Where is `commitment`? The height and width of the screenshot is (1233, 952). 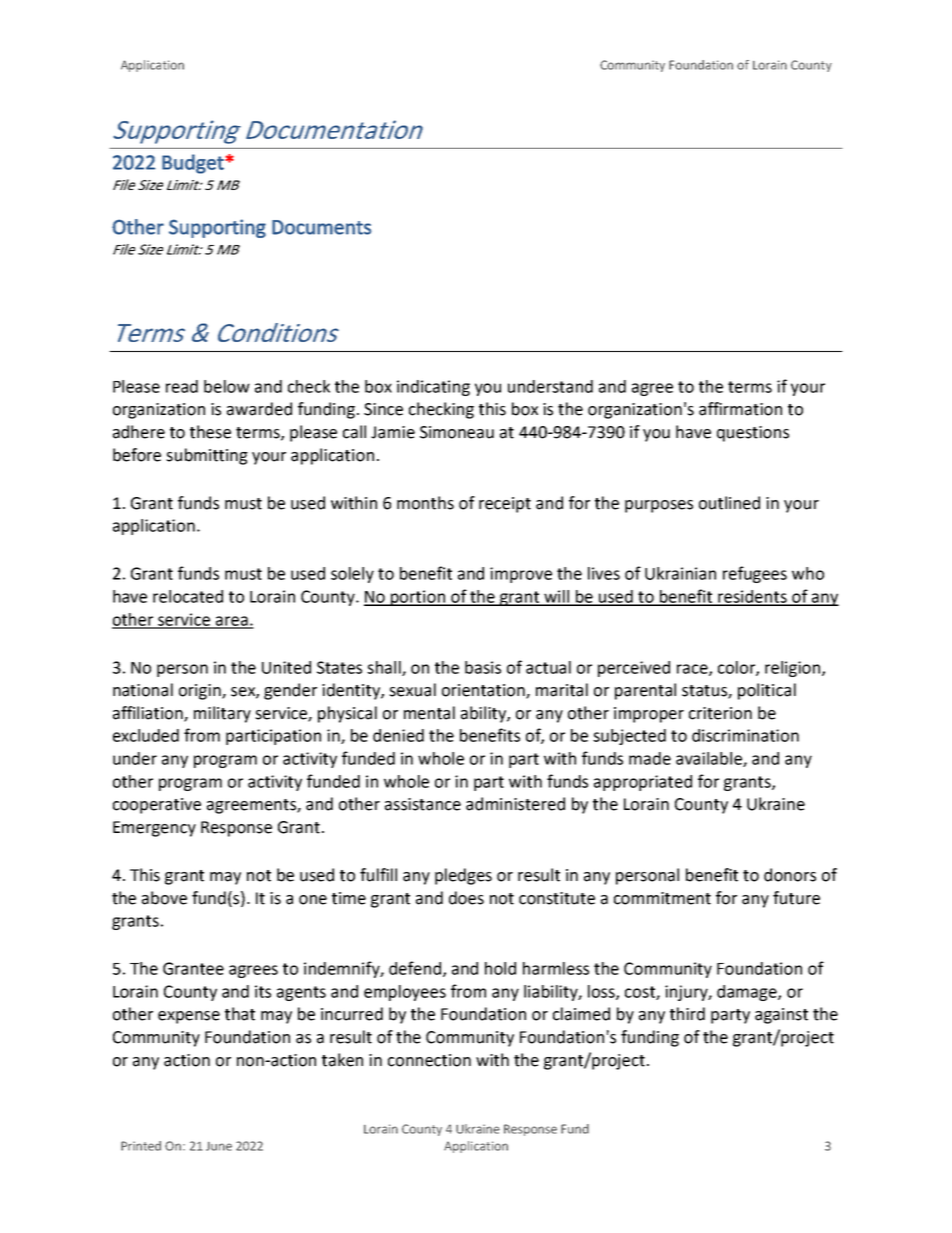 commitment is located at coordinates (662, 898).
